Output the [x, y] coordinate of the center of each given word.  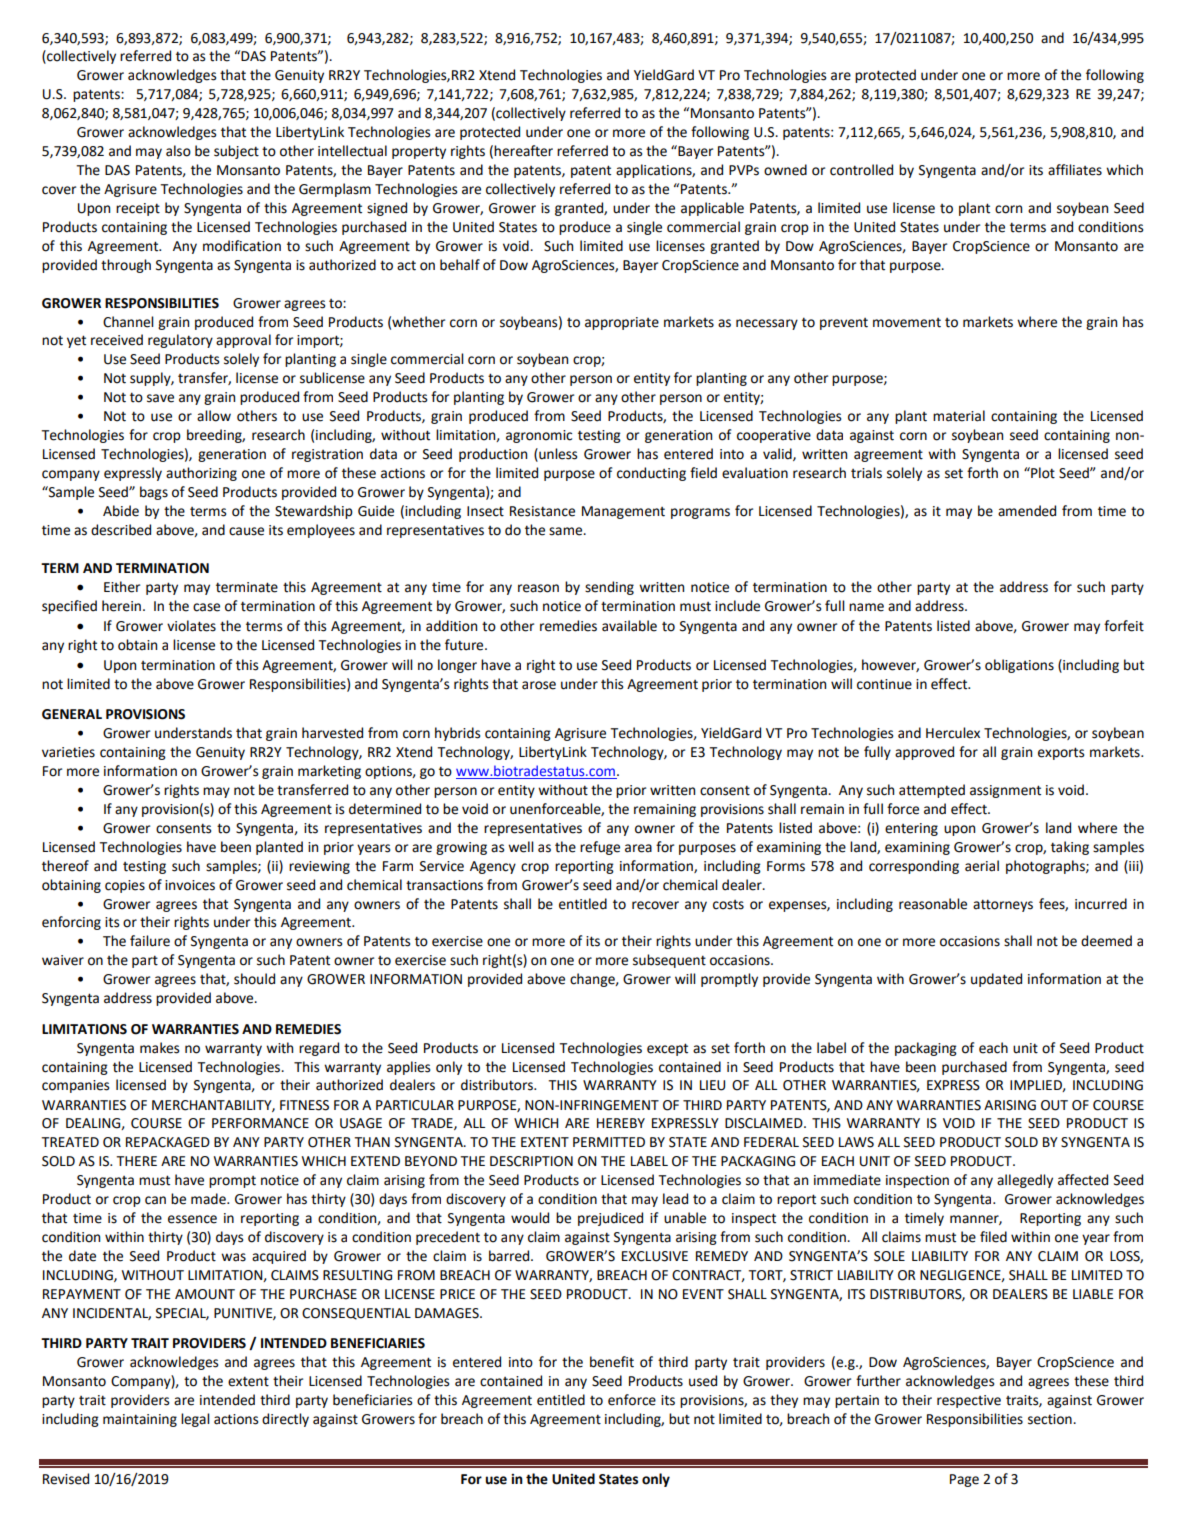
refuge [600, 848]
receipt [138, 209]
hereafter [523, 151]
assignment [1005, 791]
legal [195, 1420]
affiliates [1075, 170]
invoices [190, 885]
